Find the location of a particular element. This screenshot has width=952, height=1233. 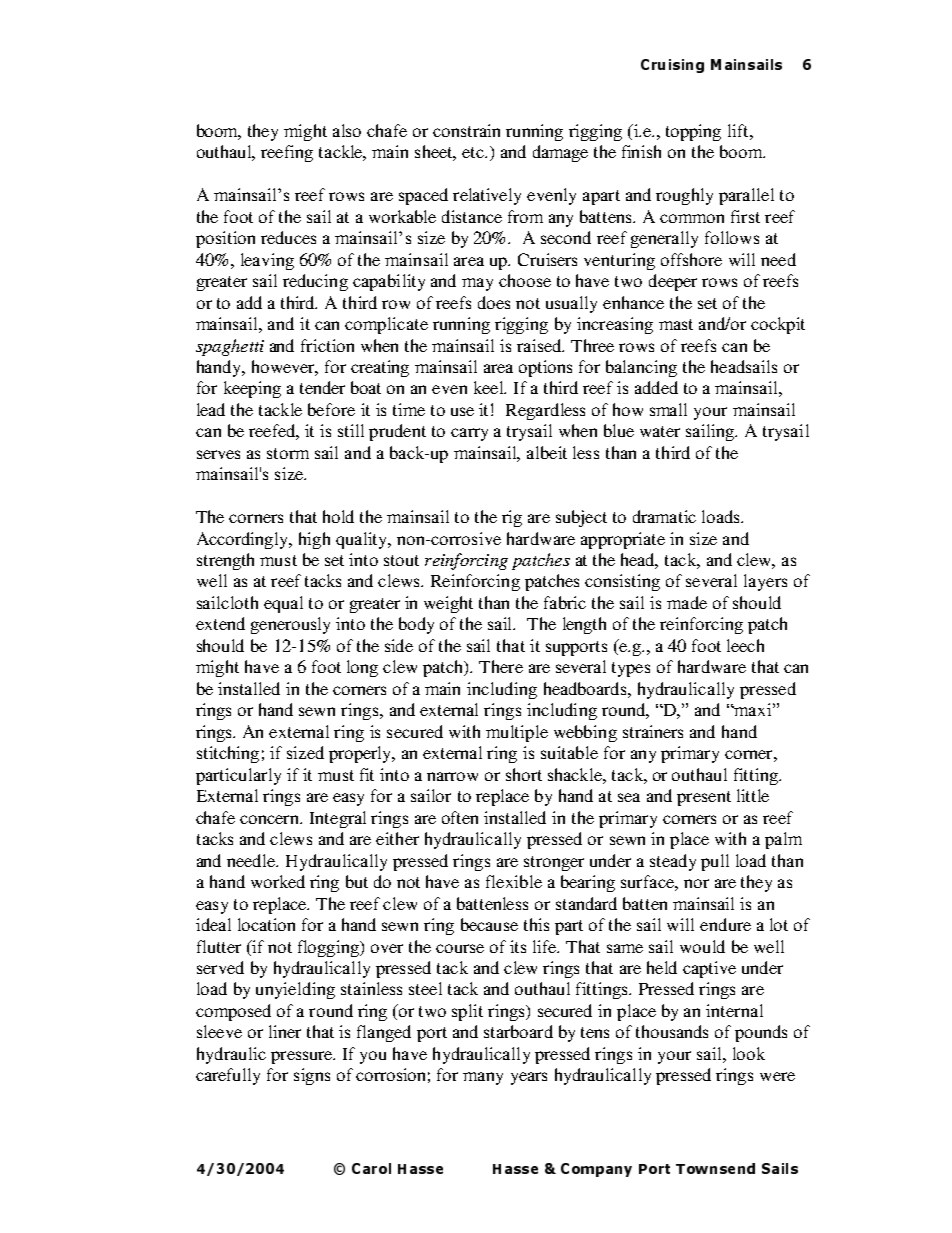

carry is located at coordinates (469, 434).
